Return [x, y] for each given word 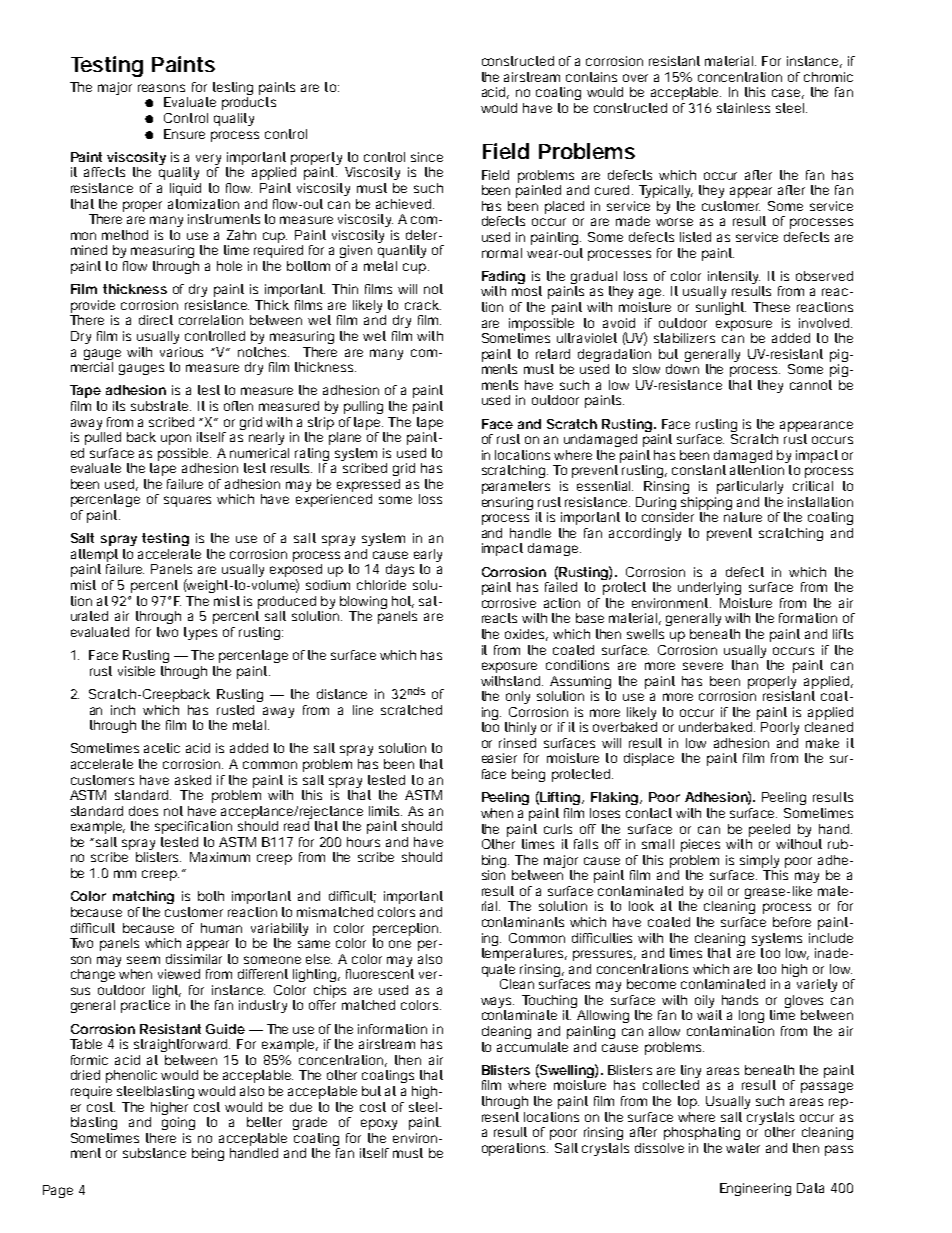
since [427, 157]
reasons [161, 88]
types [200, 633]
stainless [743, 108]
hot [403, 602]
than [745, 665]
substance [154, 1153]
